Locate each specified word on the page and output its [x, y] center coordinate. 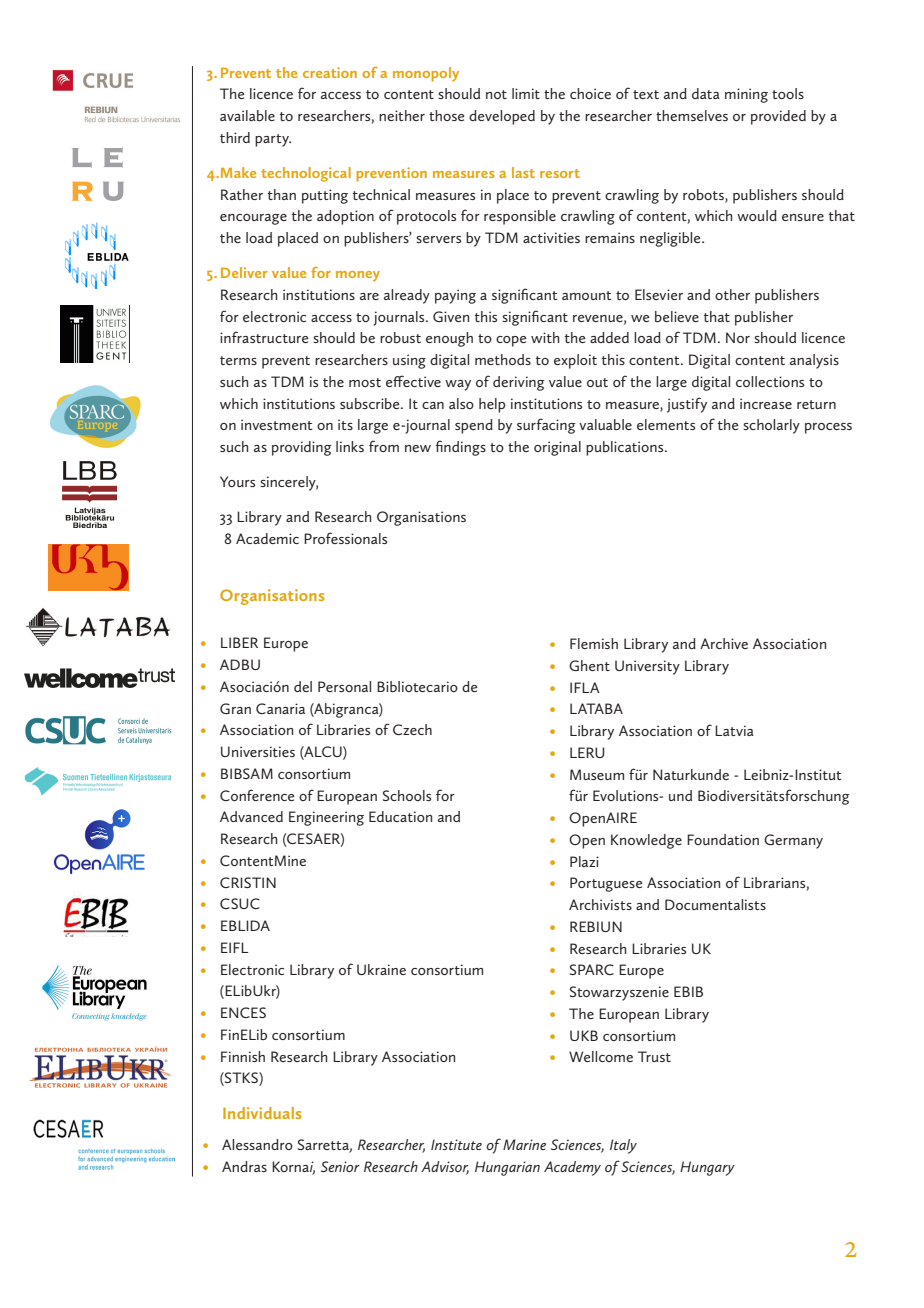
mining [746, 95]
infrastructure [264, 337]
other [732, 294]
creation [330, 72]
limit [526, 93]
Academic [267, 538]
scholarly [771, 426]
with [545, 337]
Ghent [589, 665]
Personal [344, 686]
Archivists [600, 904]
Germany [793, 841]
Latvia [734, 730]
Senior [340, 1166]
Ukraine [381, 969]
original [557, 448]
